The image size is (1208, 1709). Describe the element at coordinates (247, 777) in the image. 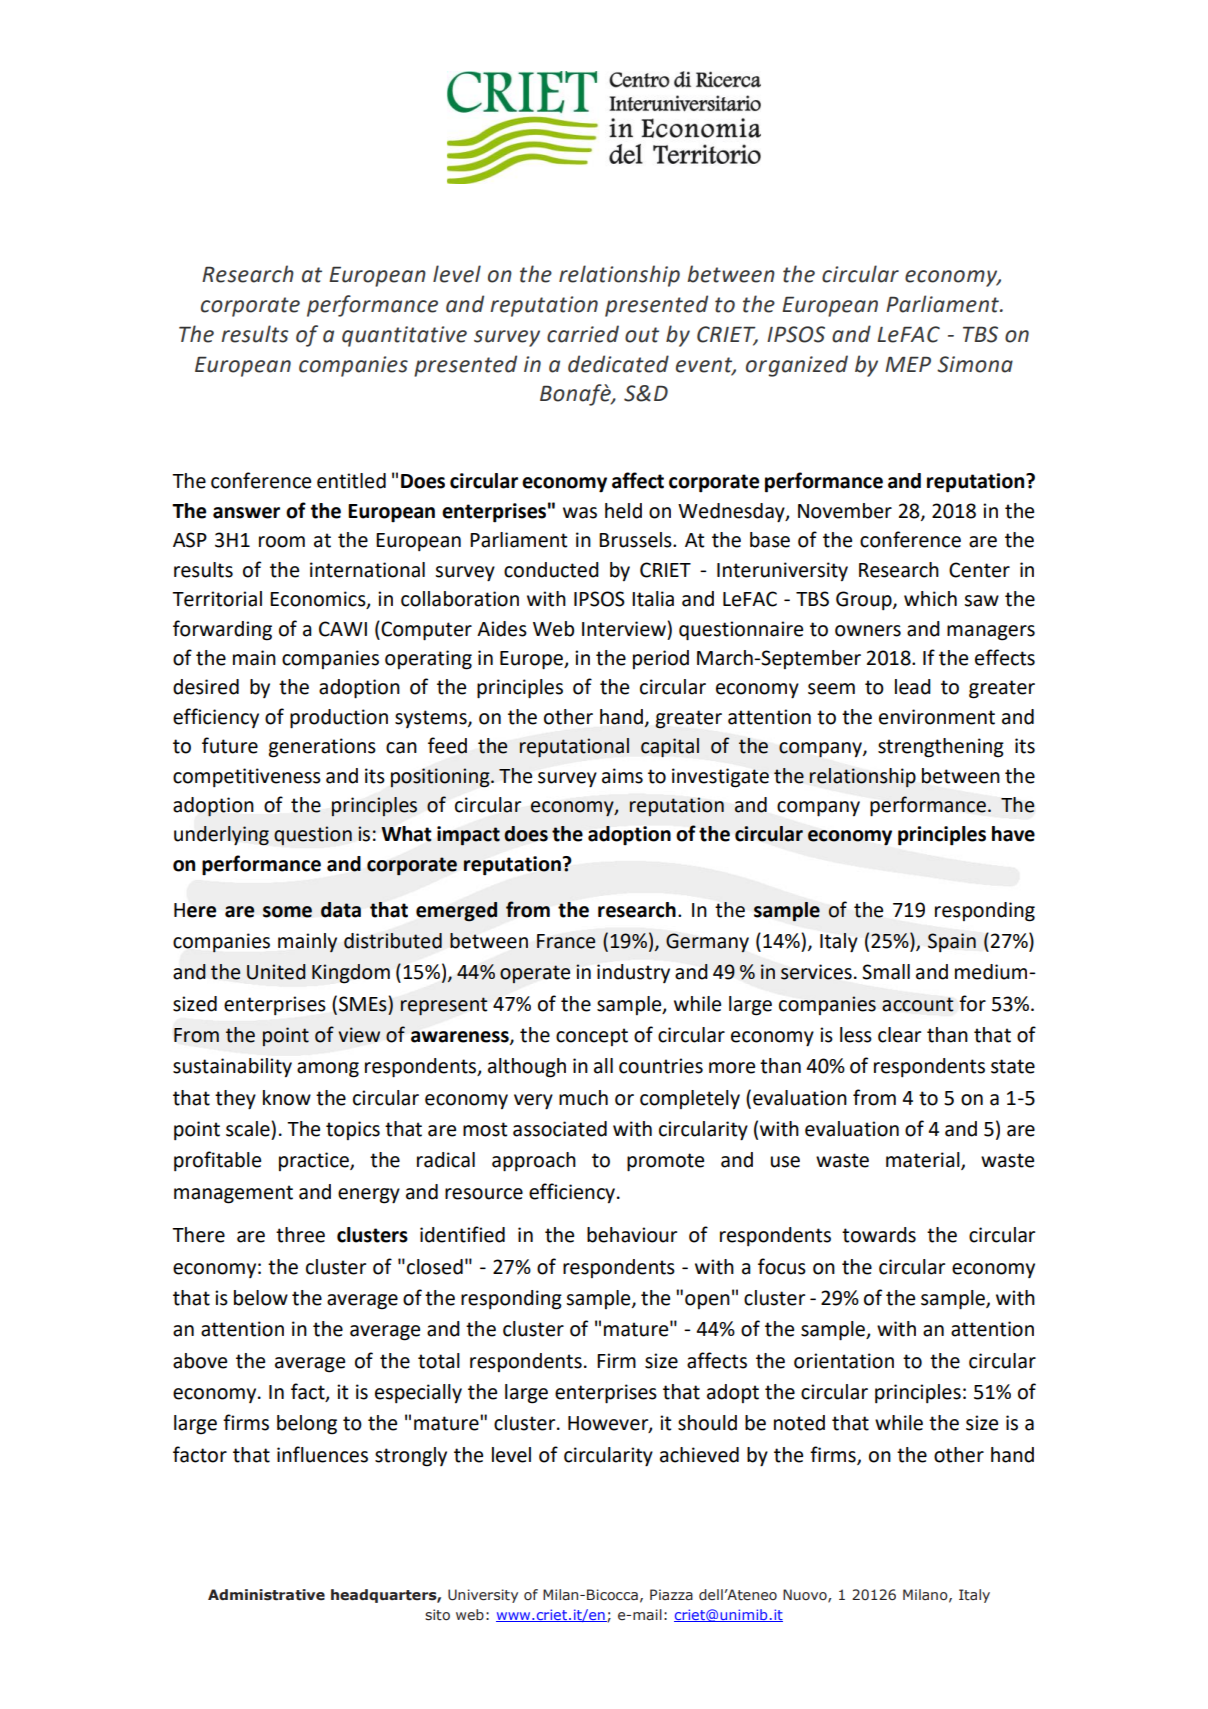

I see `competitiveness` at that location.
